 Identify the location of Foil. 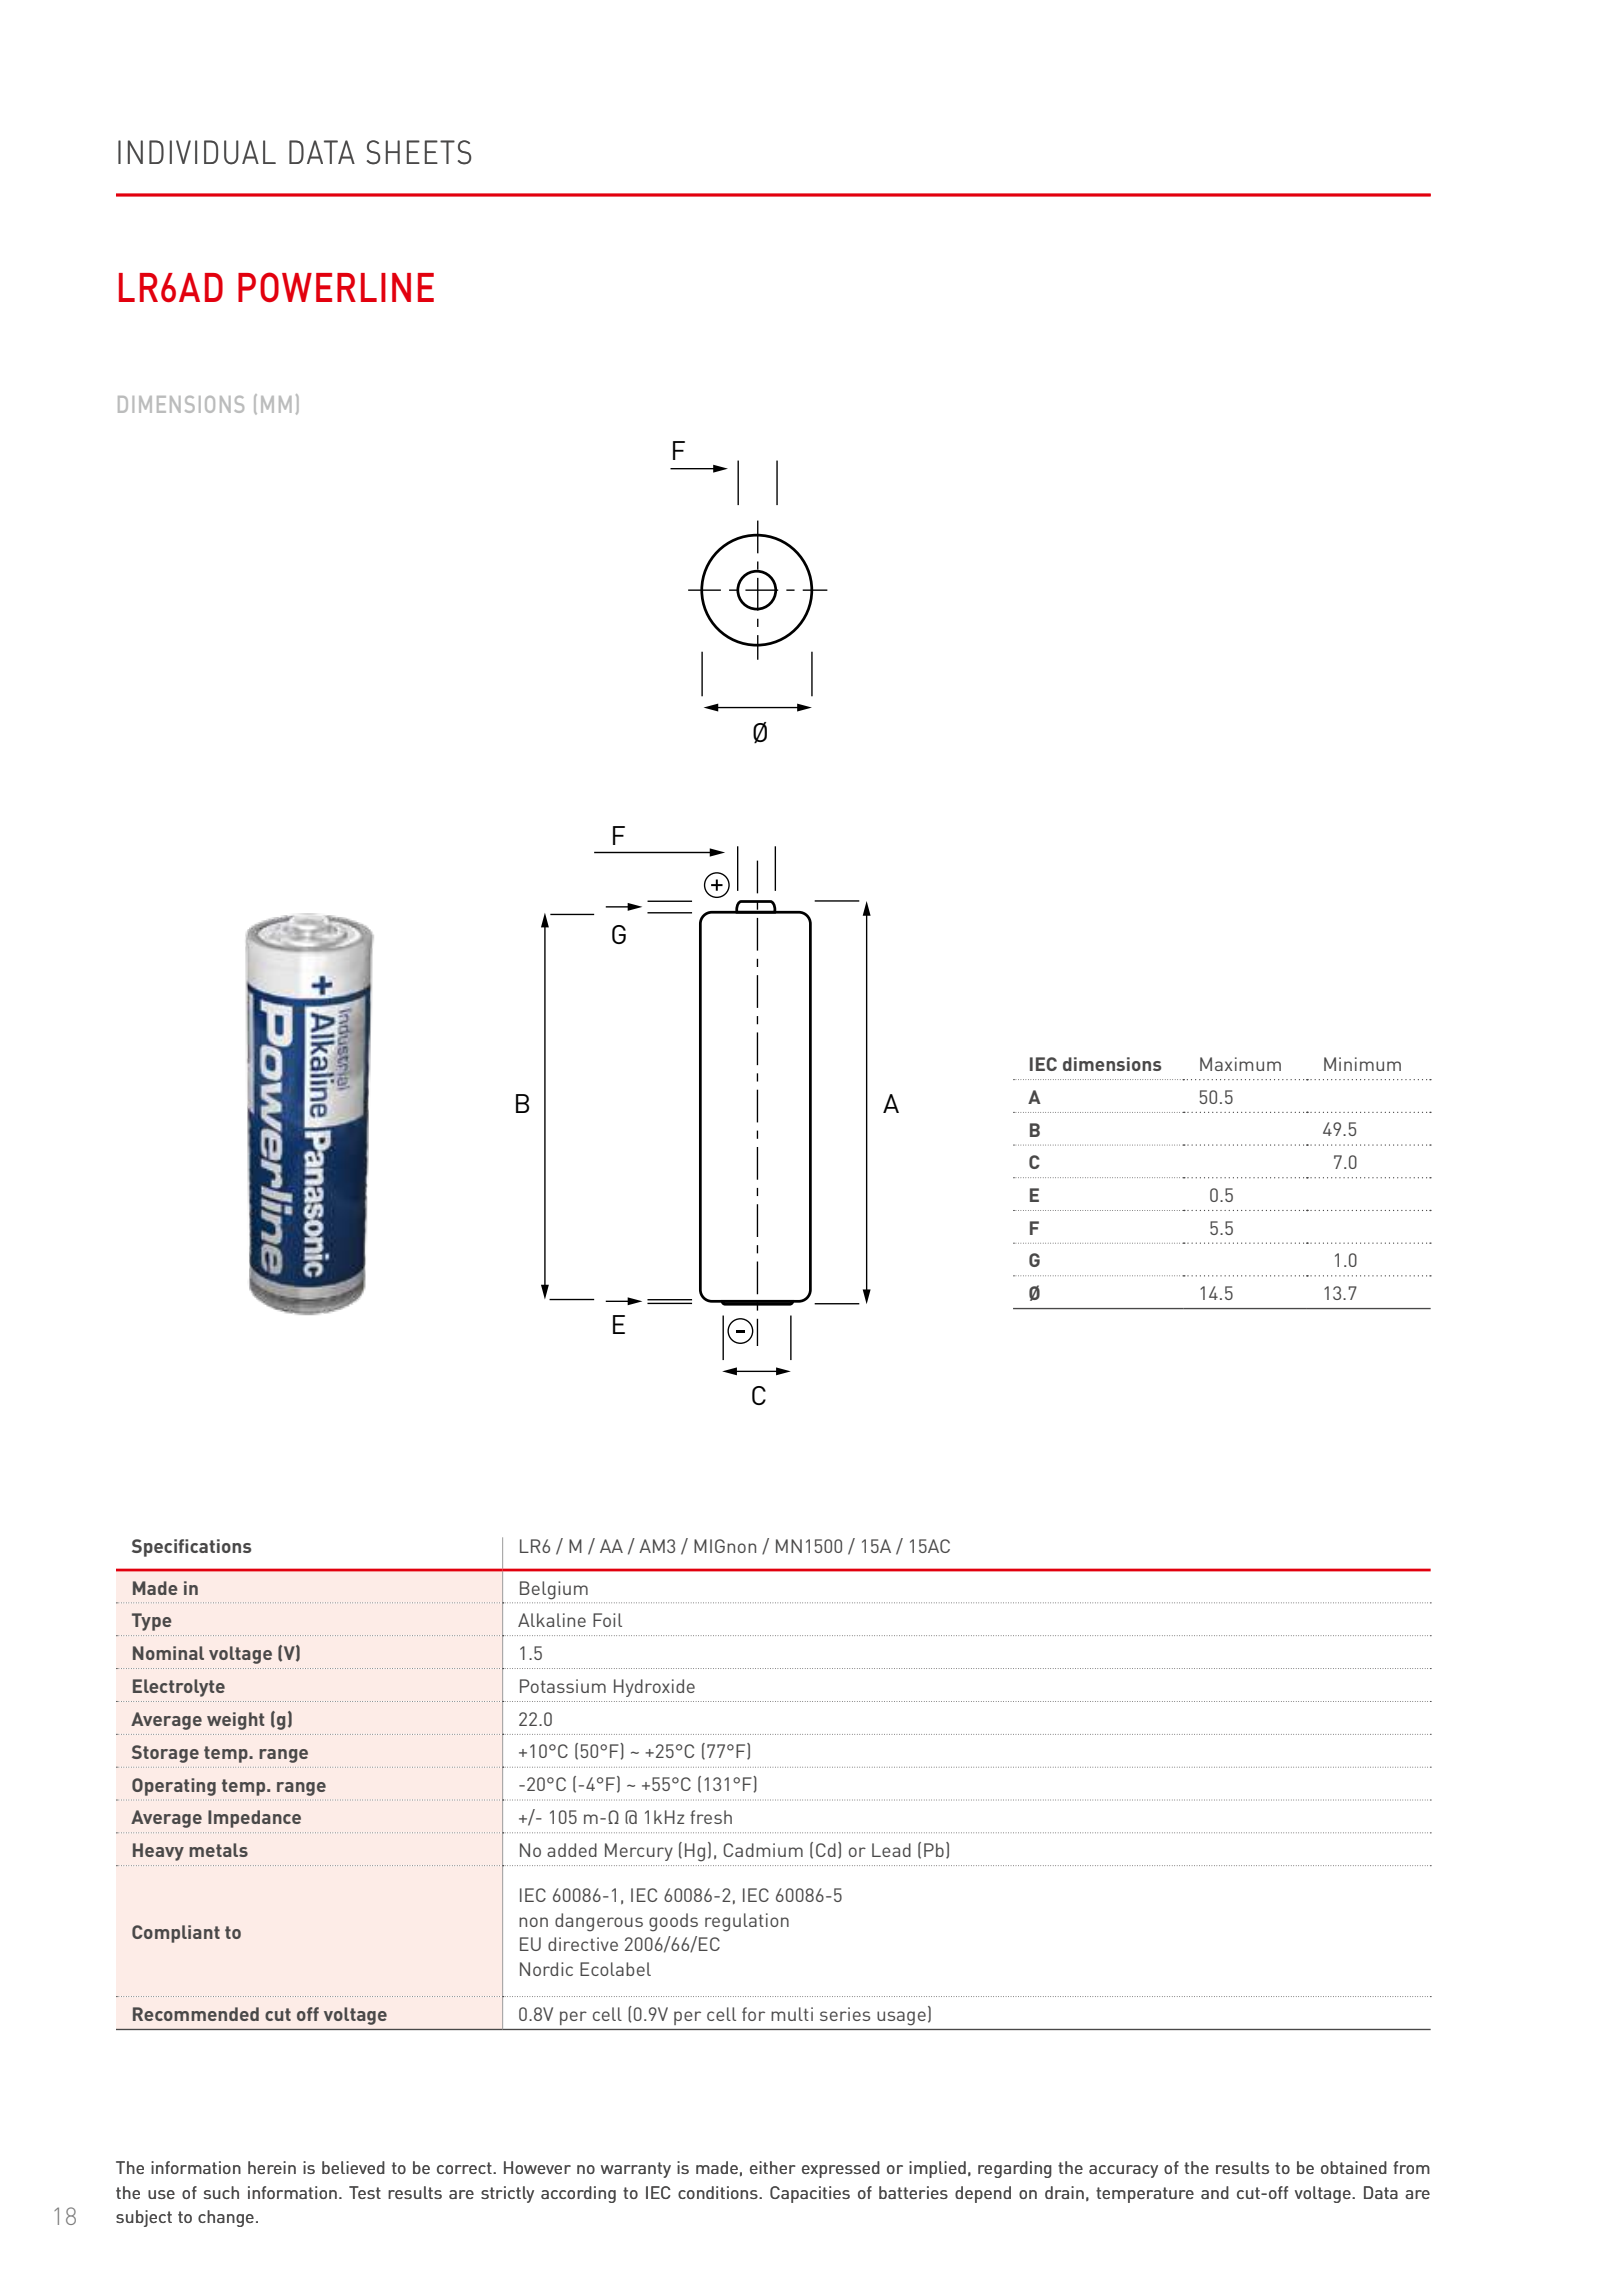
(607, 1620).
